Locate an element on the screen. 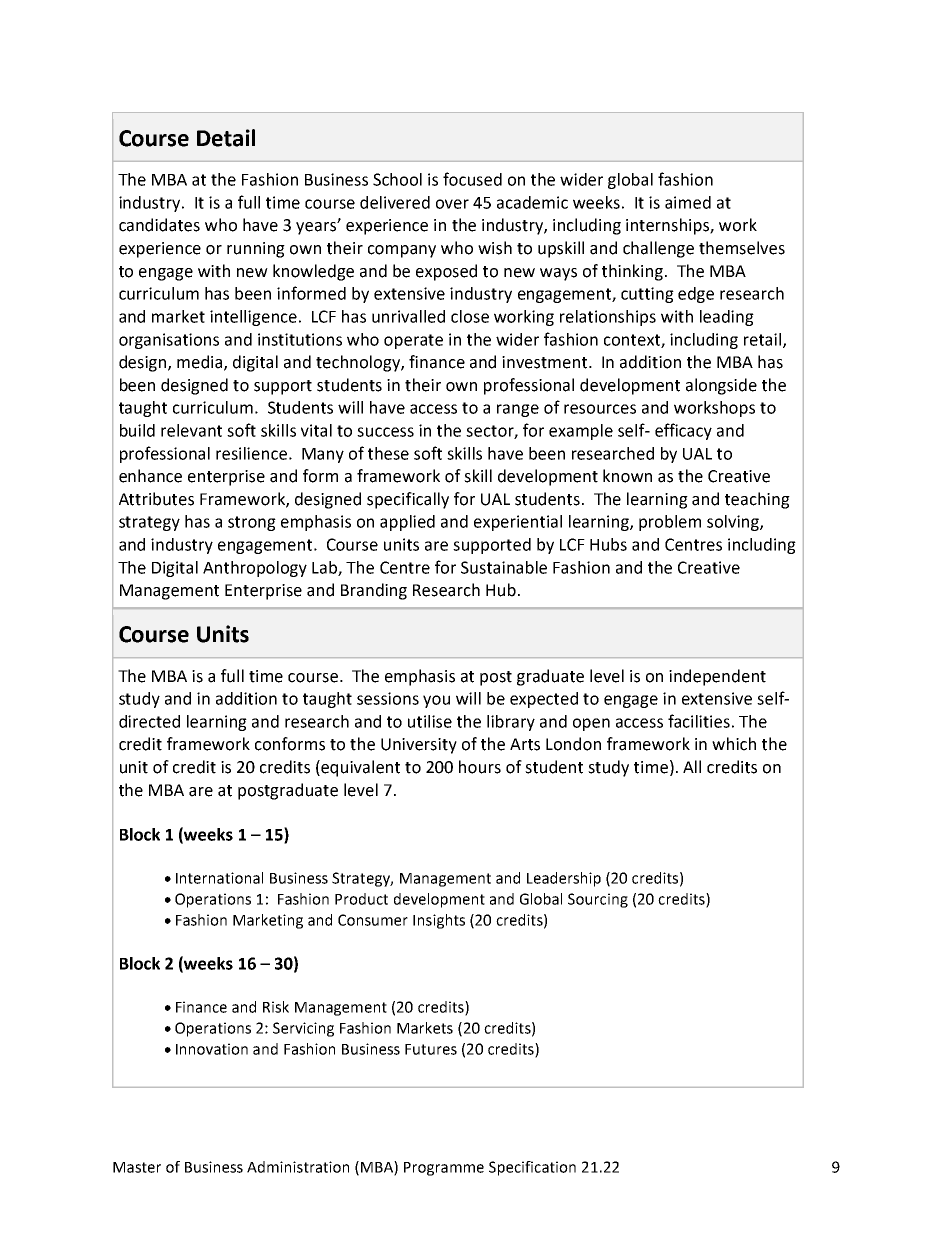 This screenshot has width=952, height=1233. you is located at coordinates (436, 701).
